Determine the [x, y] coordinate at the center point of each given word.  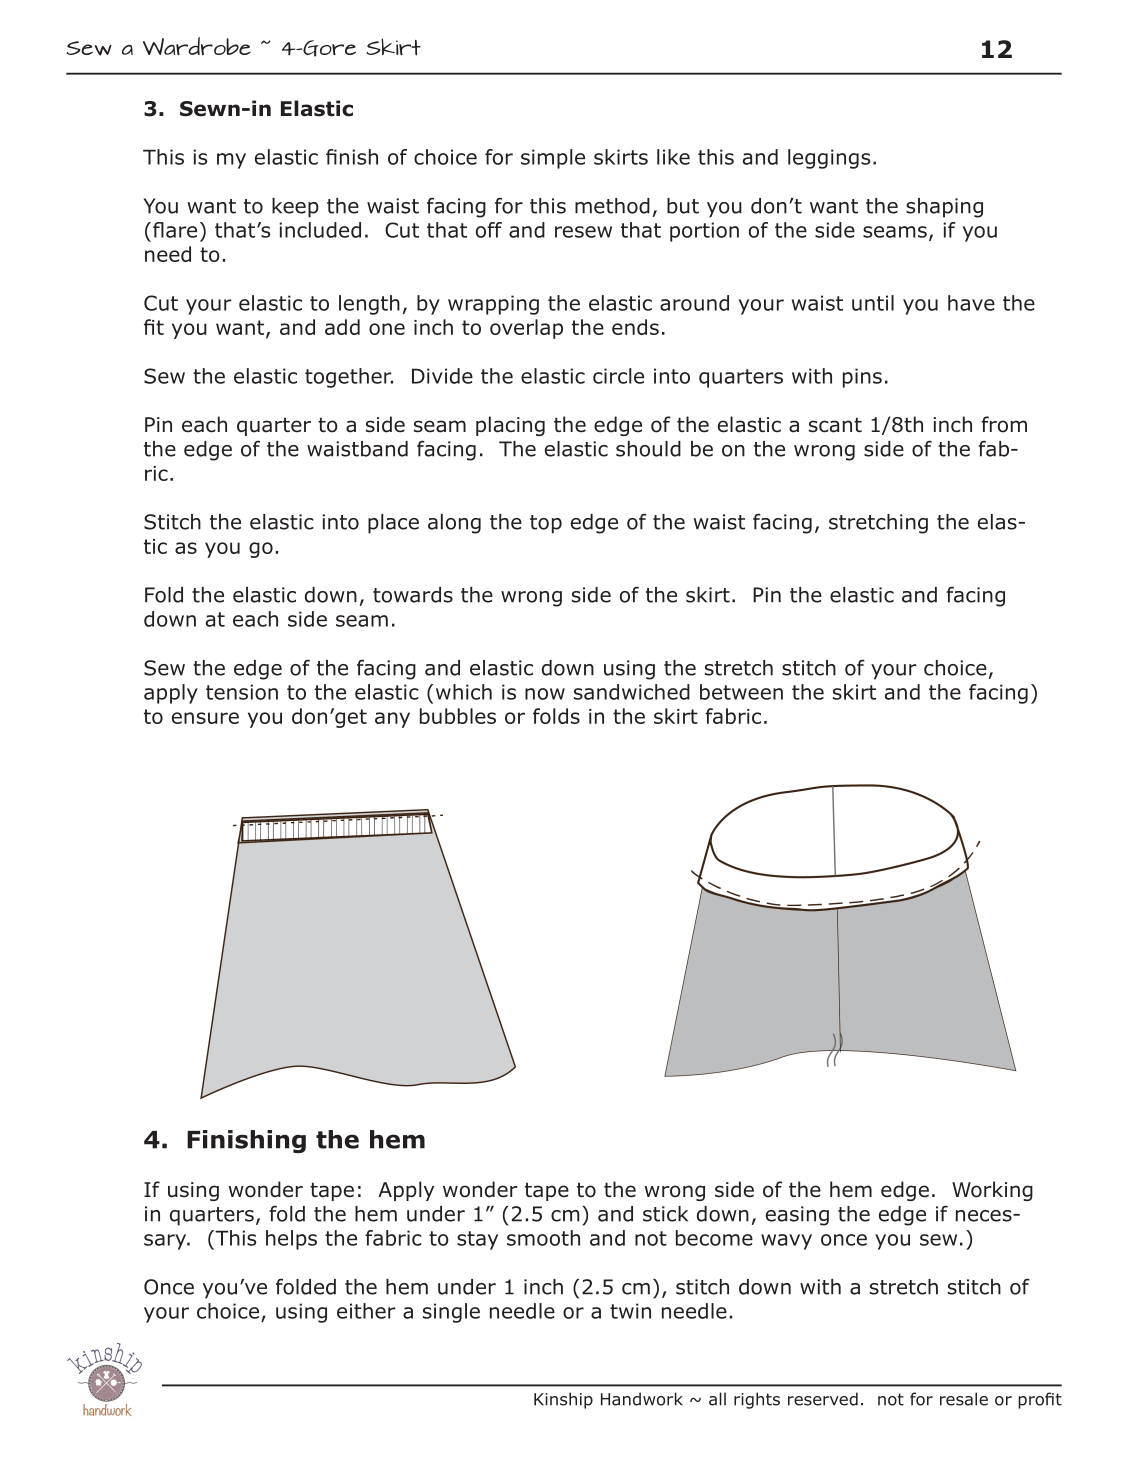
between [741, 692]
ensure [205, 718]
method [612, 206]
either [366, 1311]
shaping [944, 208]
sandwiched [632, 692]
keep [295, 208]
